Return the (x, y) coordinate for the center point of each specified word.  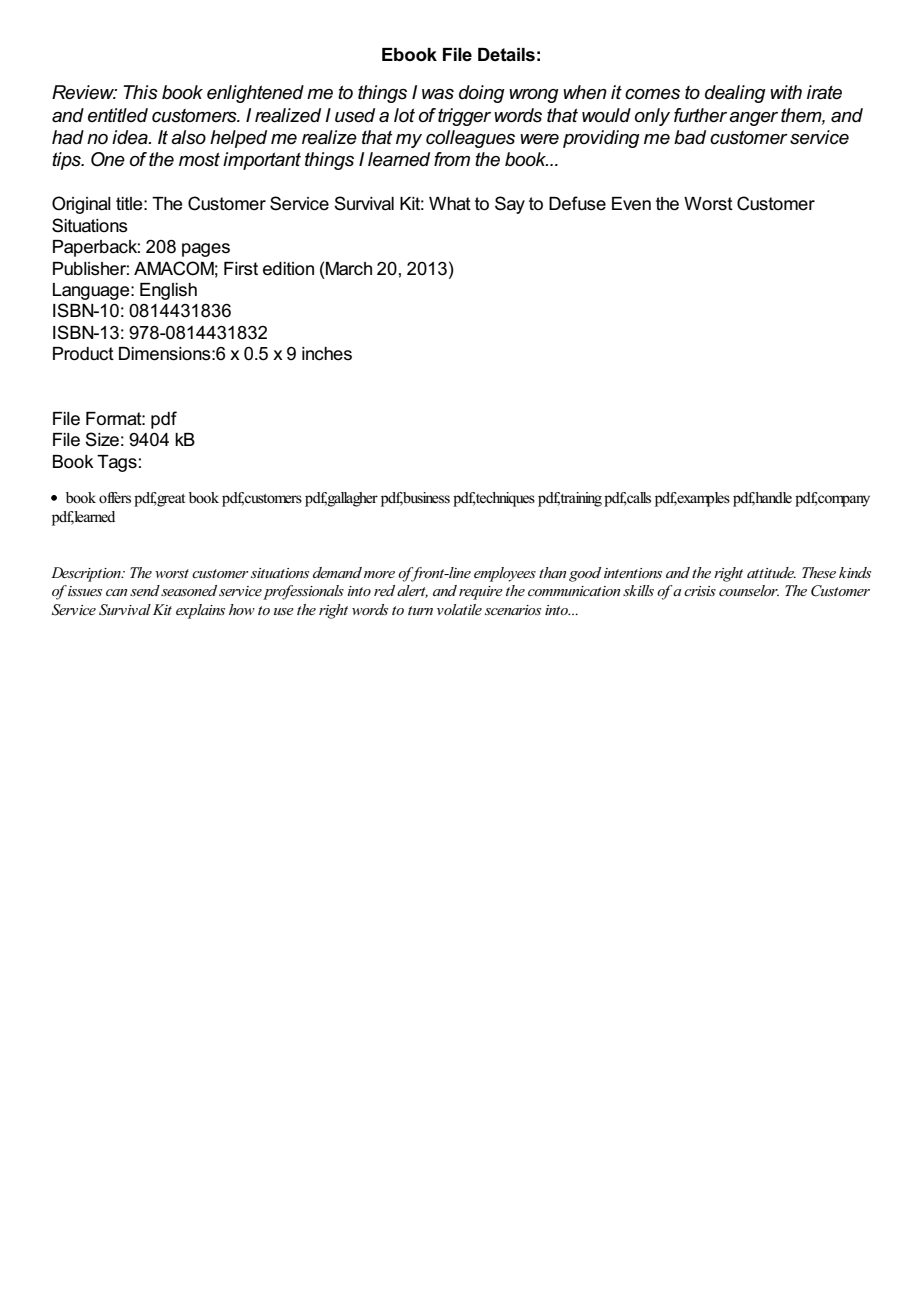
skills (638, 590)
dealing (735, 94)
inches (327, 354)
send (145, 590)
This (140, 92)
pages (206, 250)
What (450, 204)
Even (631, 204)
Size (102, 439)
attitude (771, 572)
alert (412, 591)
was (438, 94)
